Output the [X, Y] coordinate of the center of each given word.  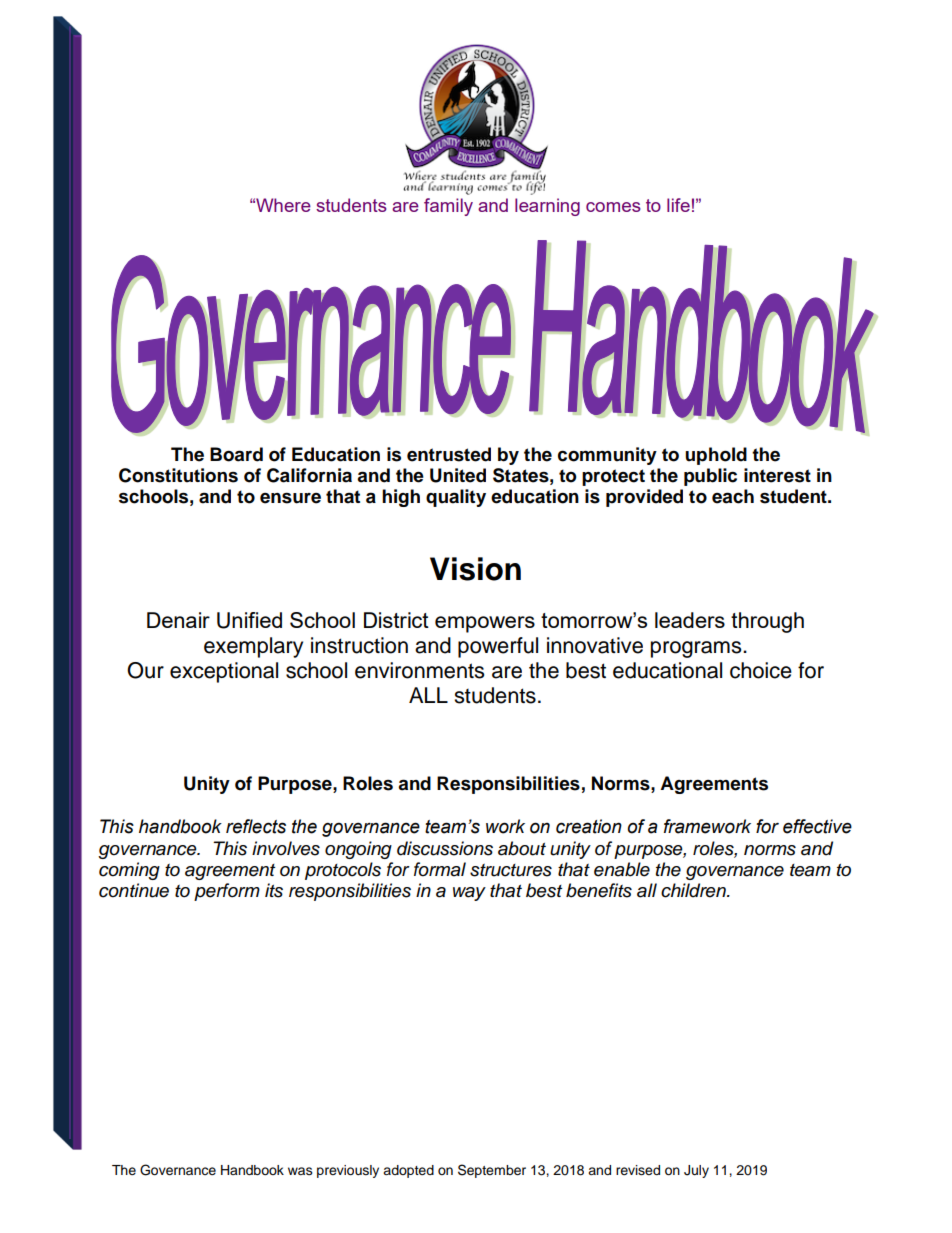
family [448, 207]
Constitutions [178, 475]
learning [547, 207]
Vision [475, 569]
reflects [256, 826]
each [733, 496]
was [300, 1171]
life [678, 205]
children [694, 890]
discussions [445, 848]
